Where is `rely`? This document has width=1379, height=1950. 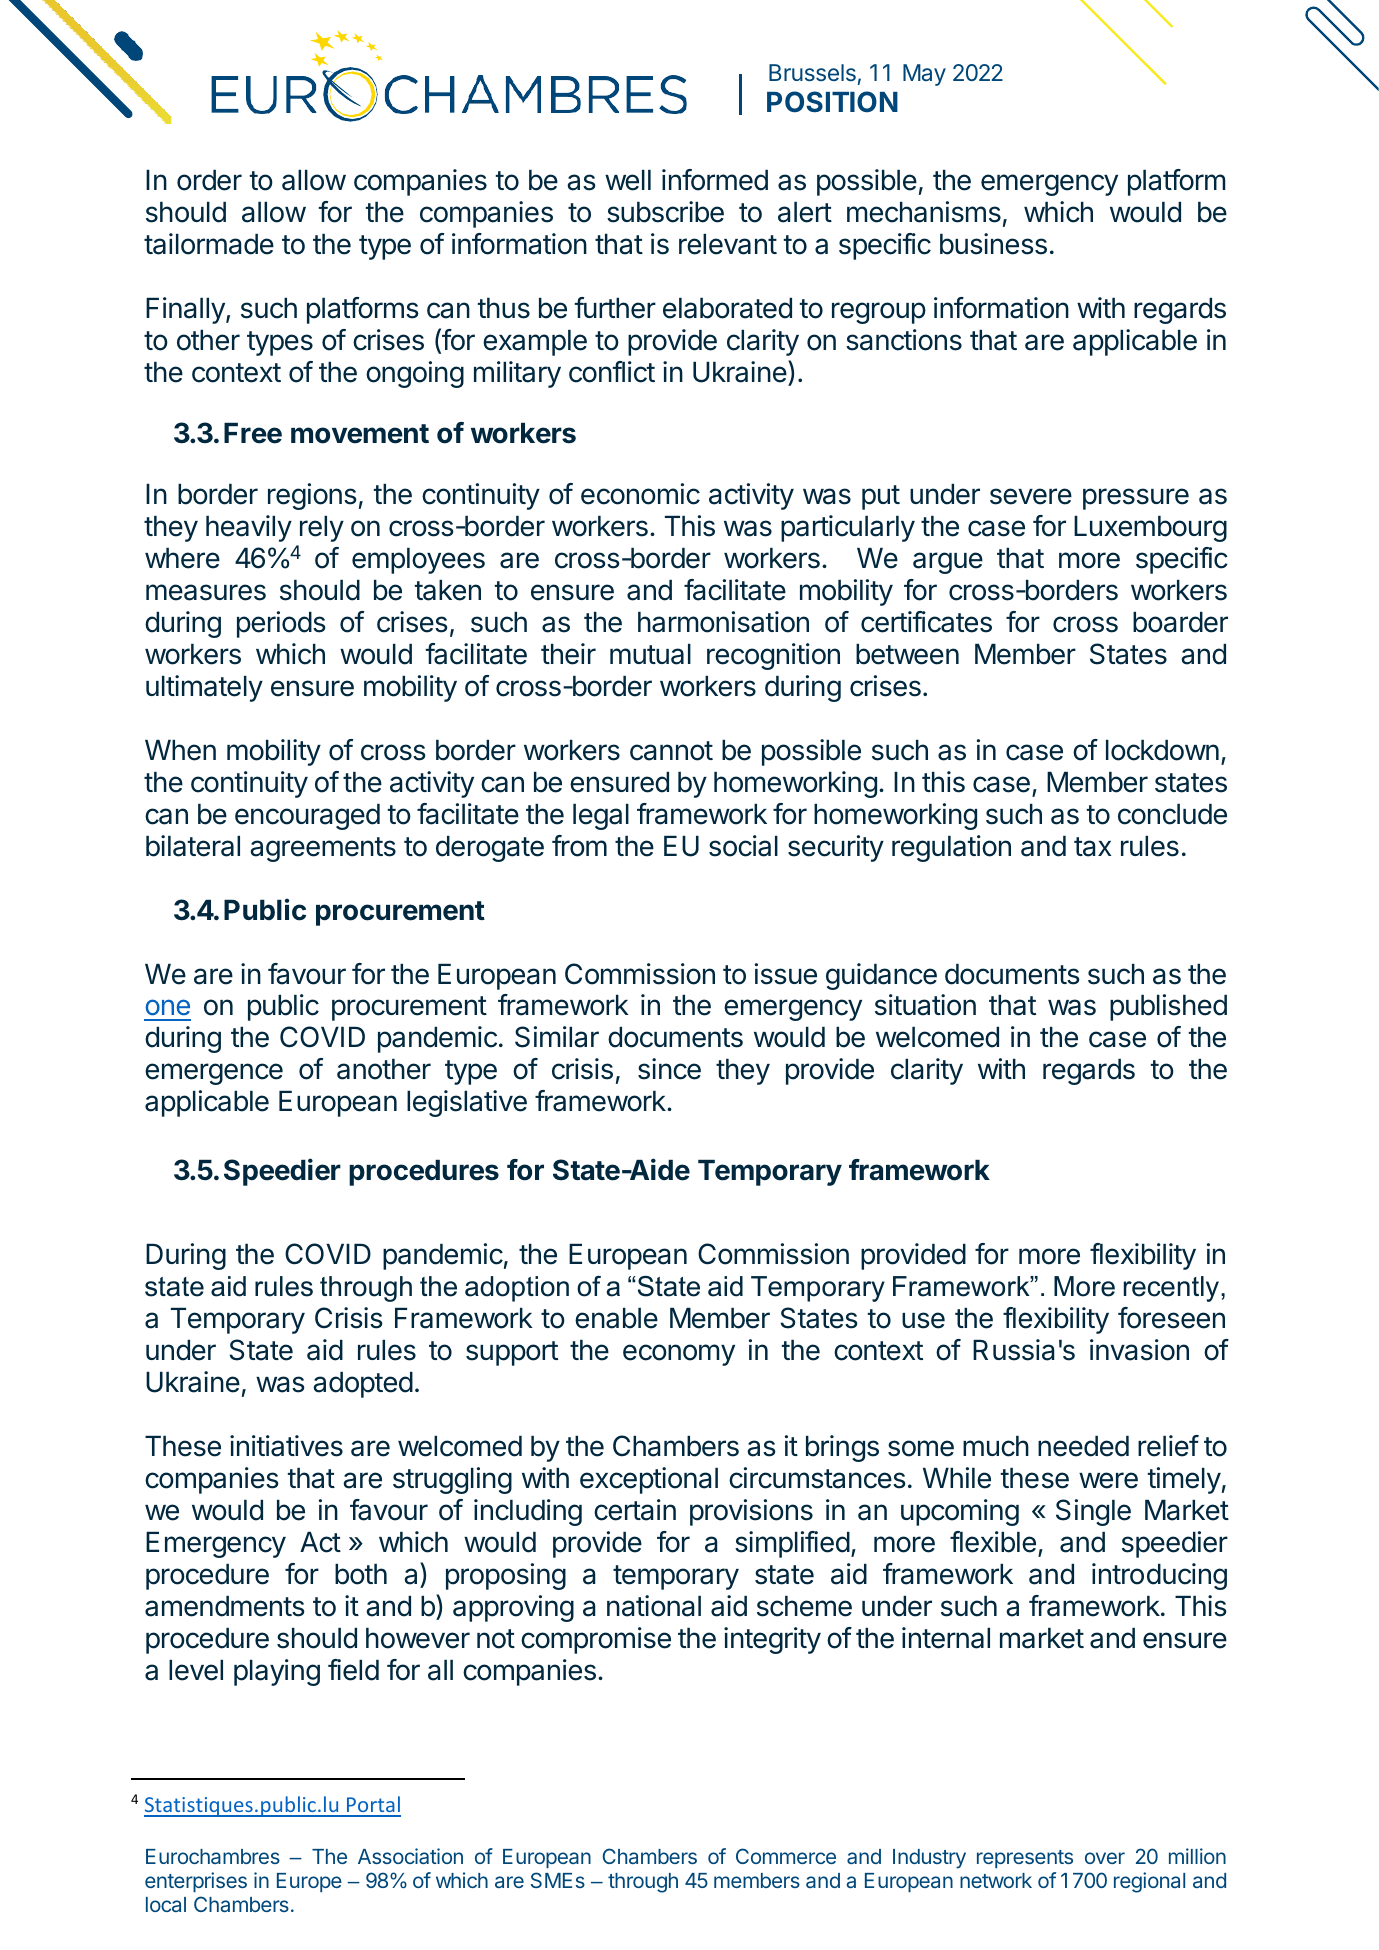
rely is located at coordinates (322, 529).
